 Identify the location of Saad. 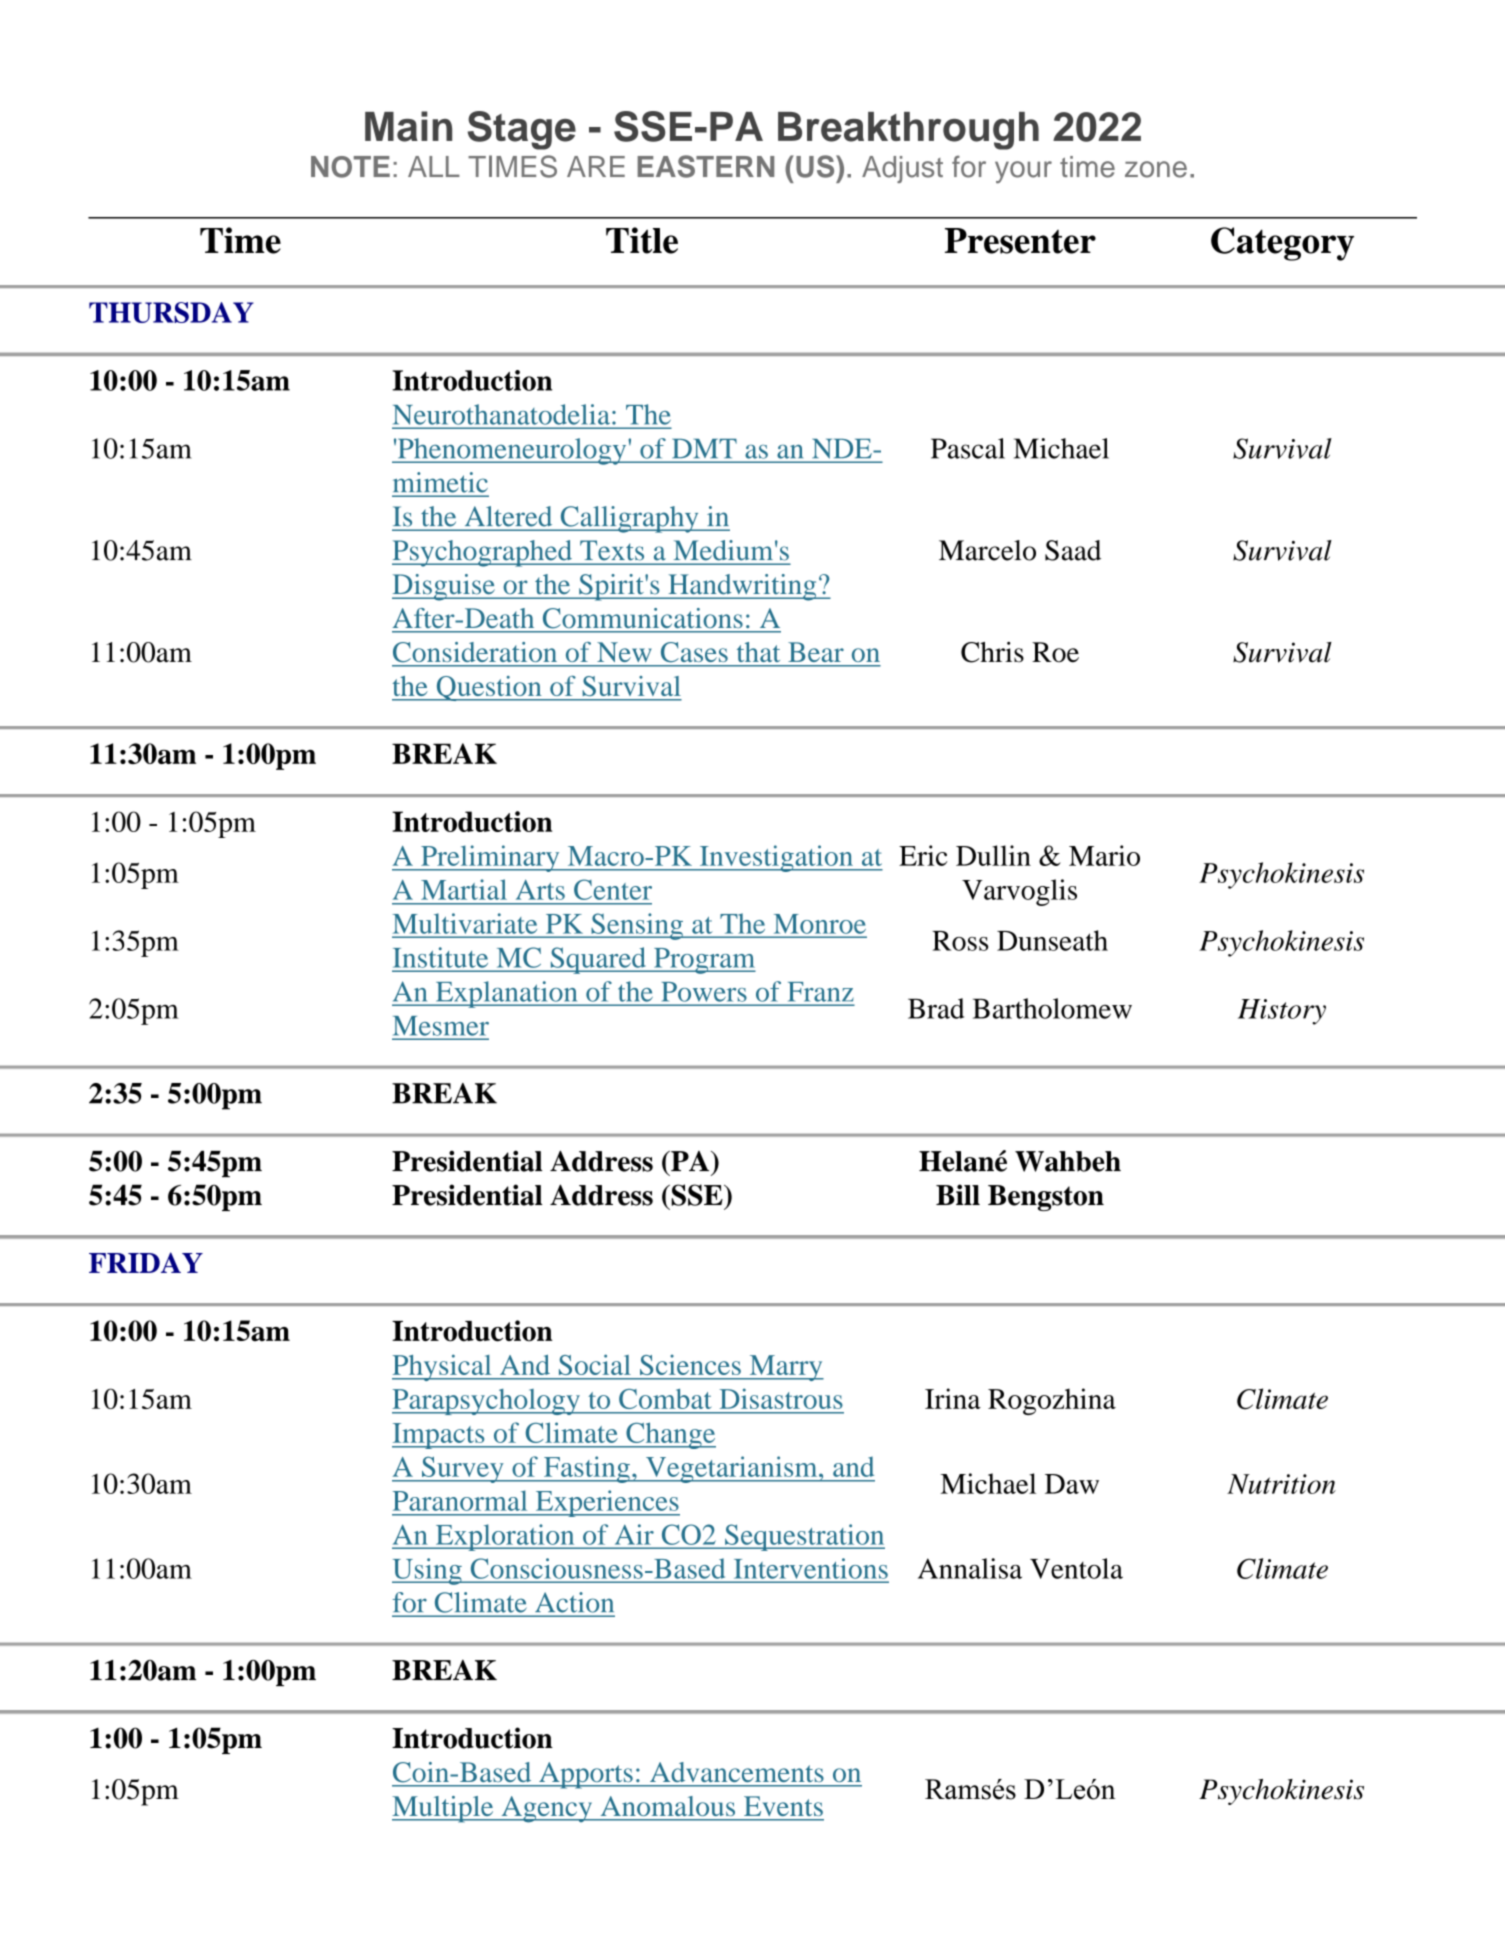
(1073, 550).
